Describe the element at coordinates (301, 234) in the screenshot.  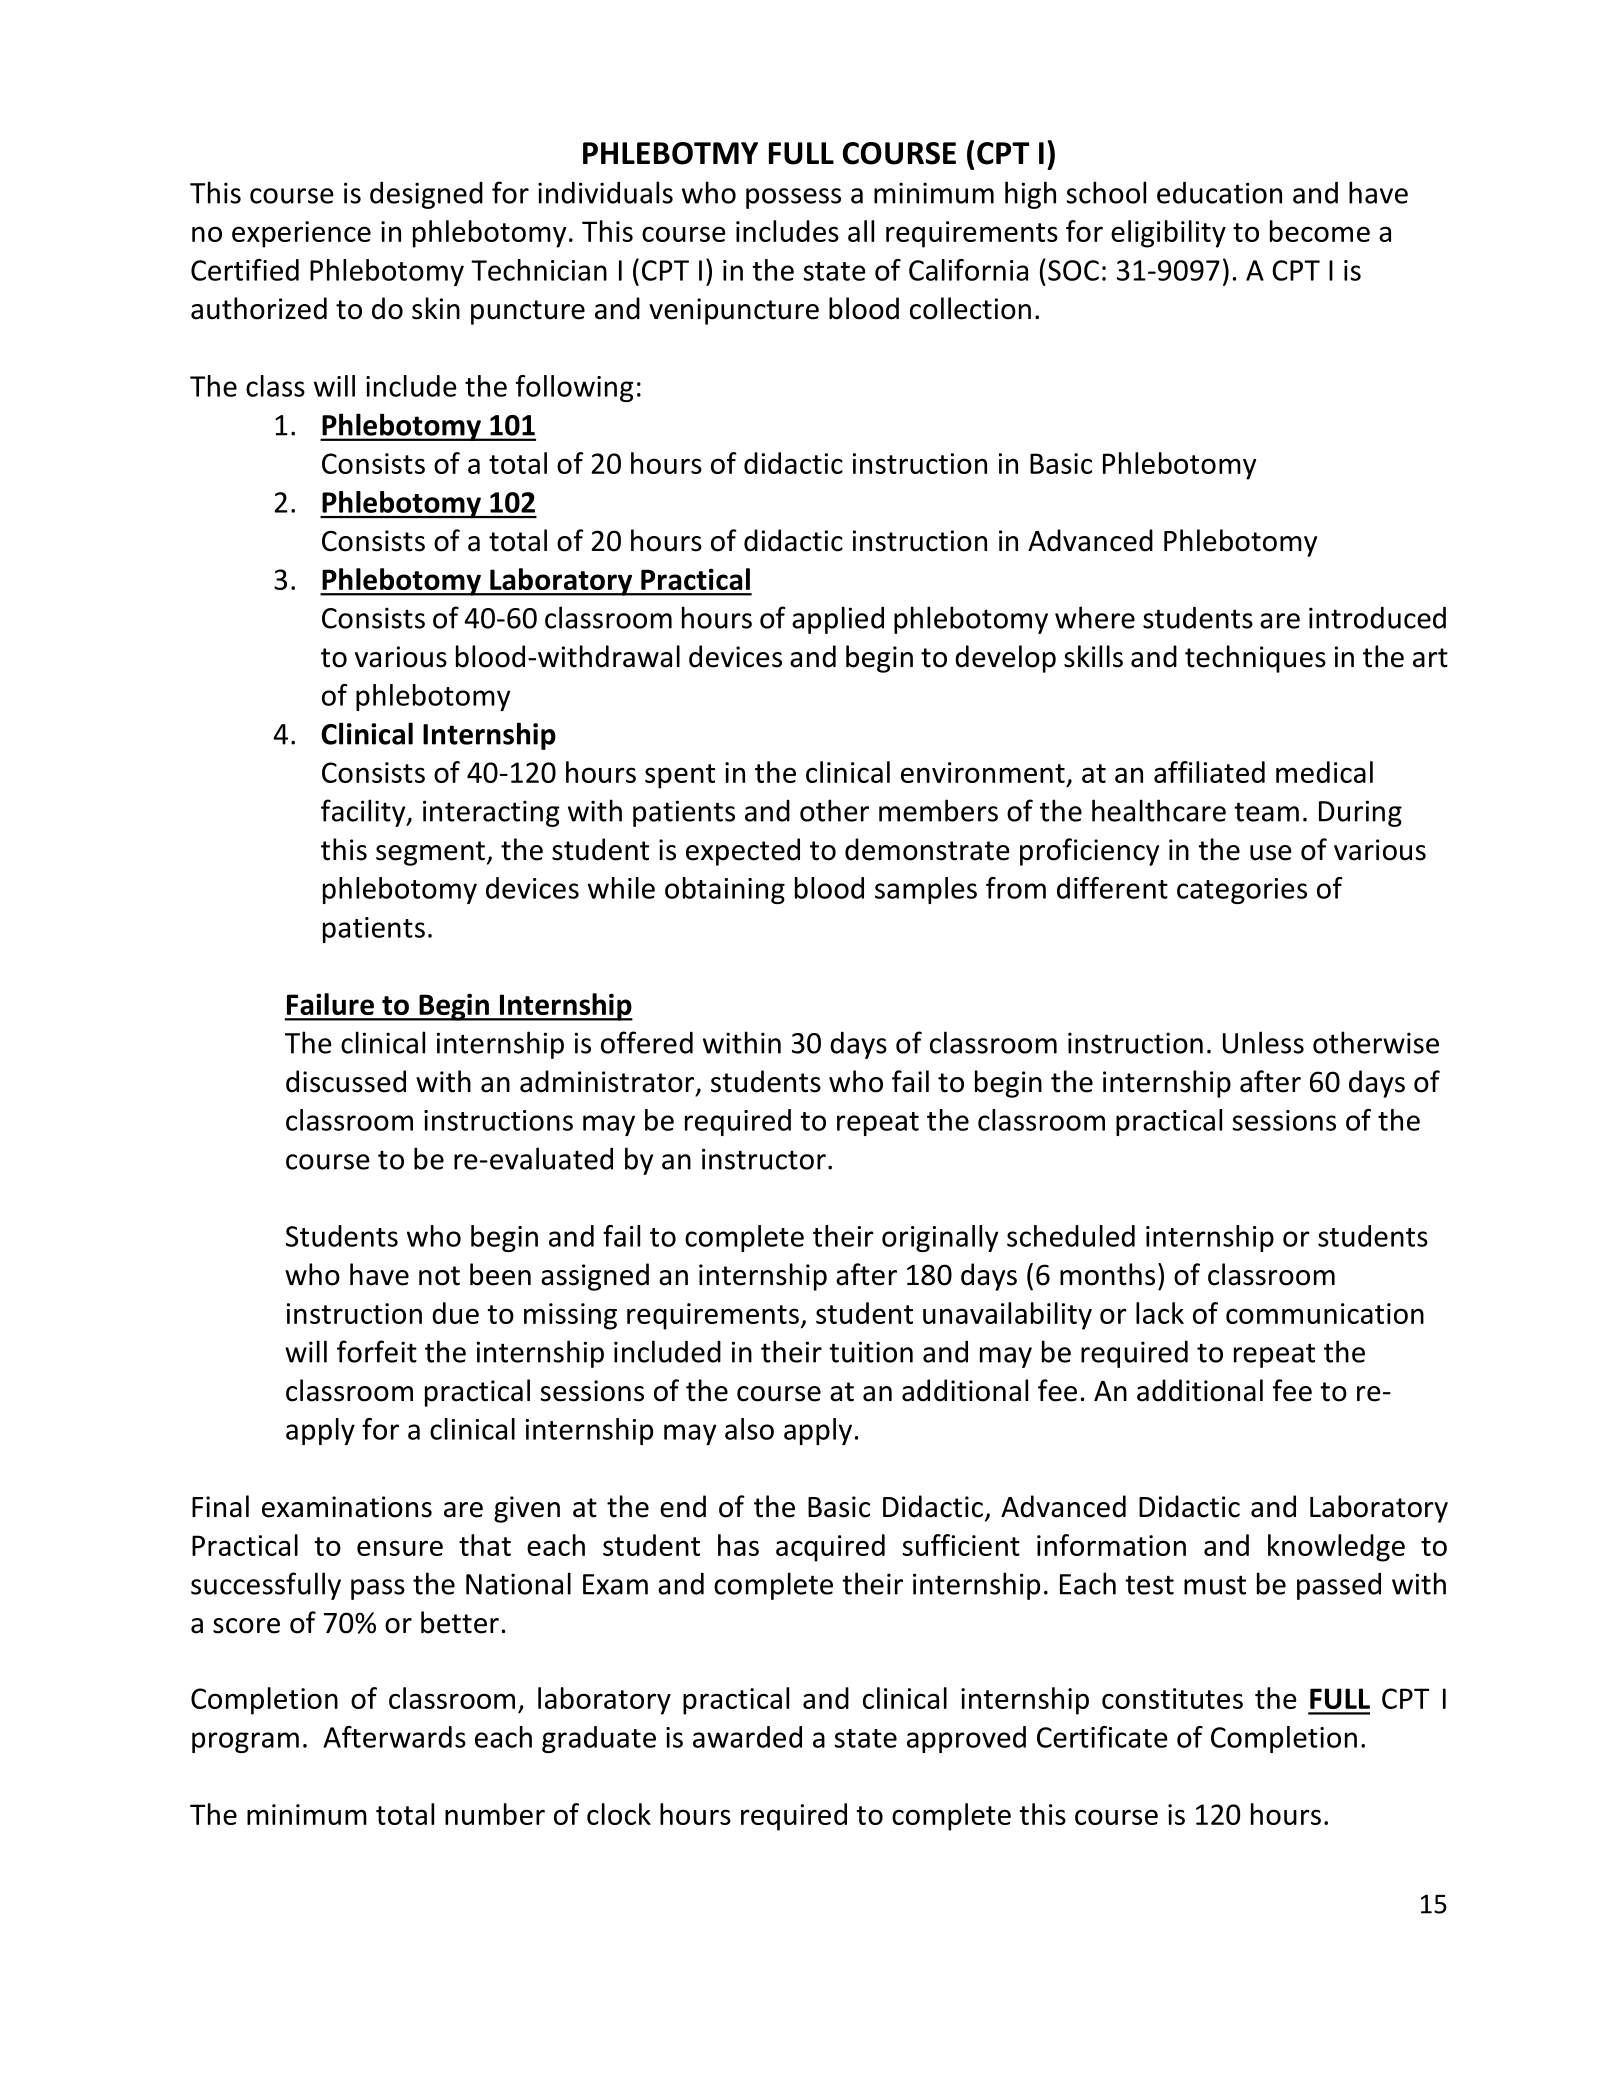
I see `experience` at that location.
